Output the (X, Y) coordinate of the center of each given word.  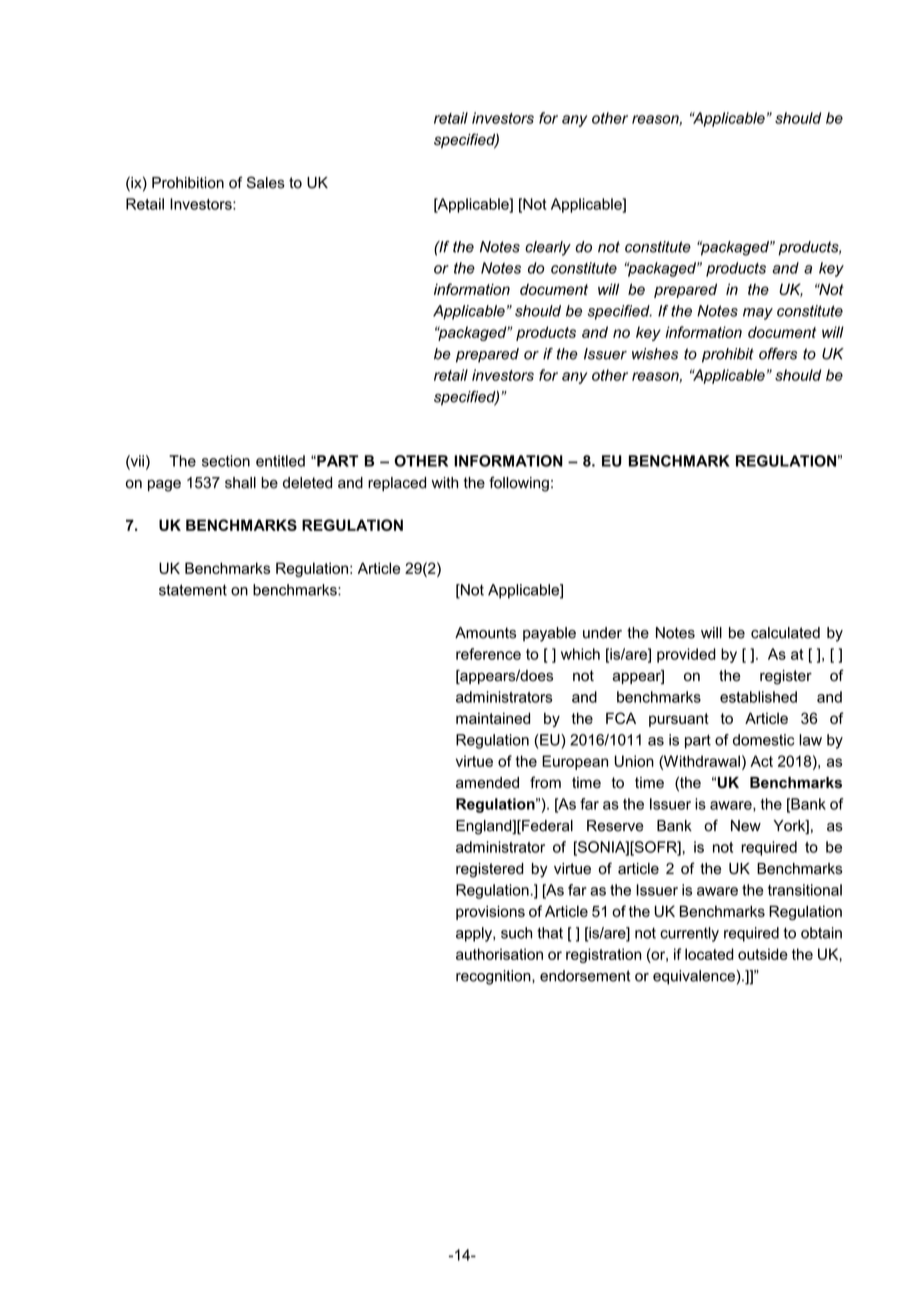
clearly (548, 248)
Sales (266, 182)
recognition (494, 977)
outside (763, 954)
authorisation (499, 954)
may (758, 314)
